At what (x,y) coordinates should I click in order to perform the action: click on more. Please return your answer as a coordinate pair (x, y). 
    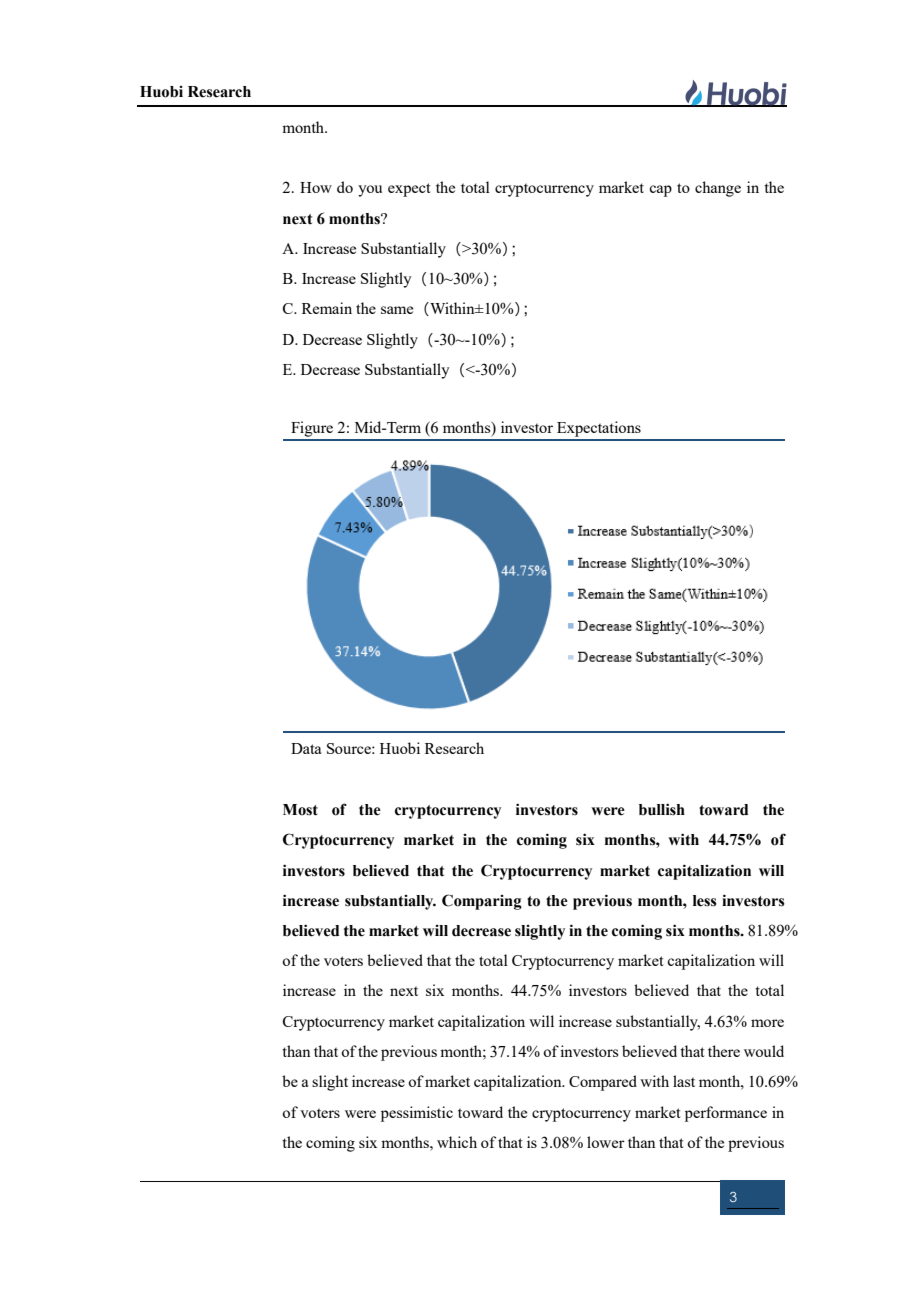
    Looking at the image, I should click on (767, 1023).
